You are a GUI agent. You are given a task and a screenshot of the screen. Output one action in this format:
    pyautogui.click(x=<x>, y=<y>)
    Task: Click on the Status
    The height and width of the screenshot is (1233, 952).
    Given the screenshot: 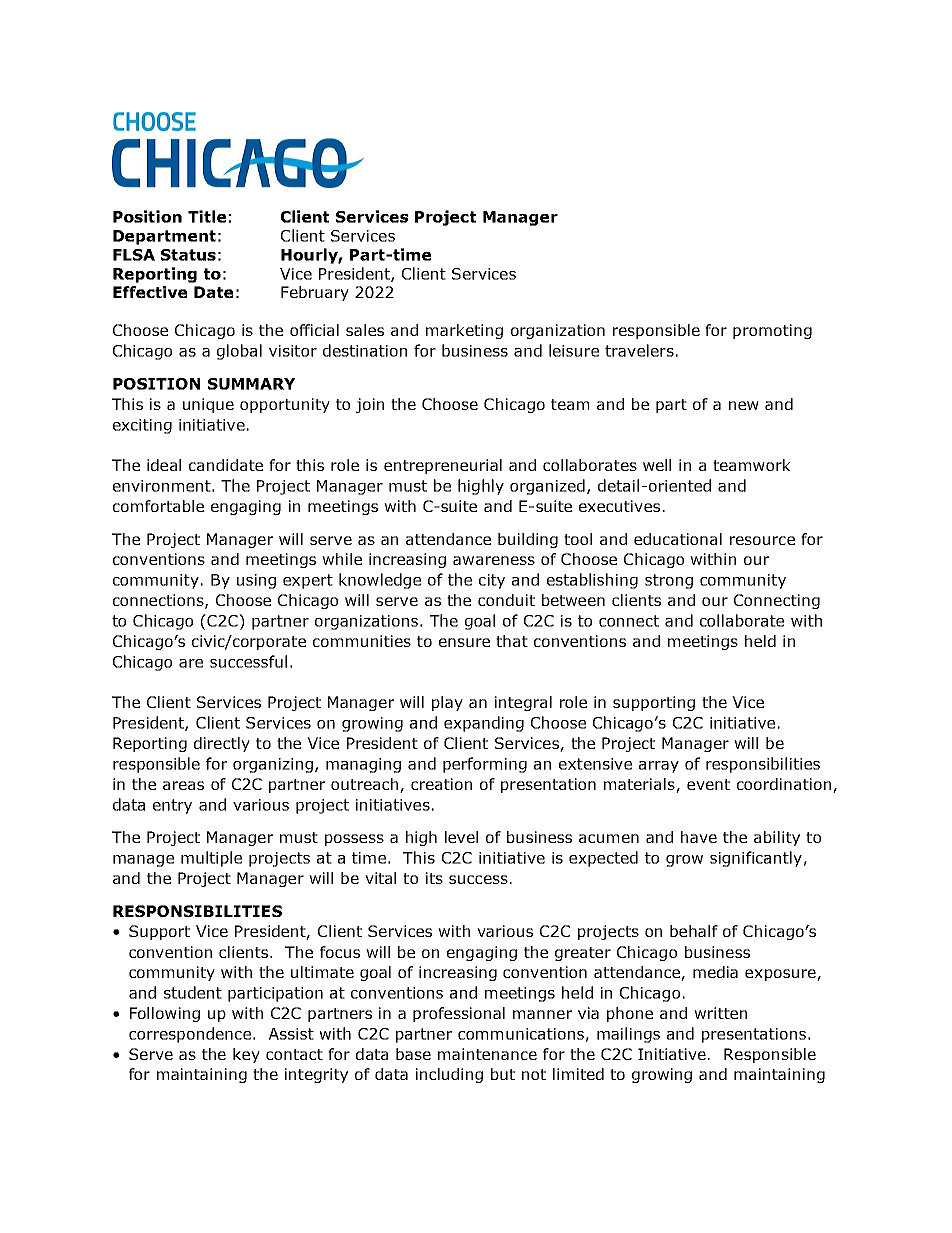 What is the action you would take?
    pyautogui.click(x=188, y=255)
